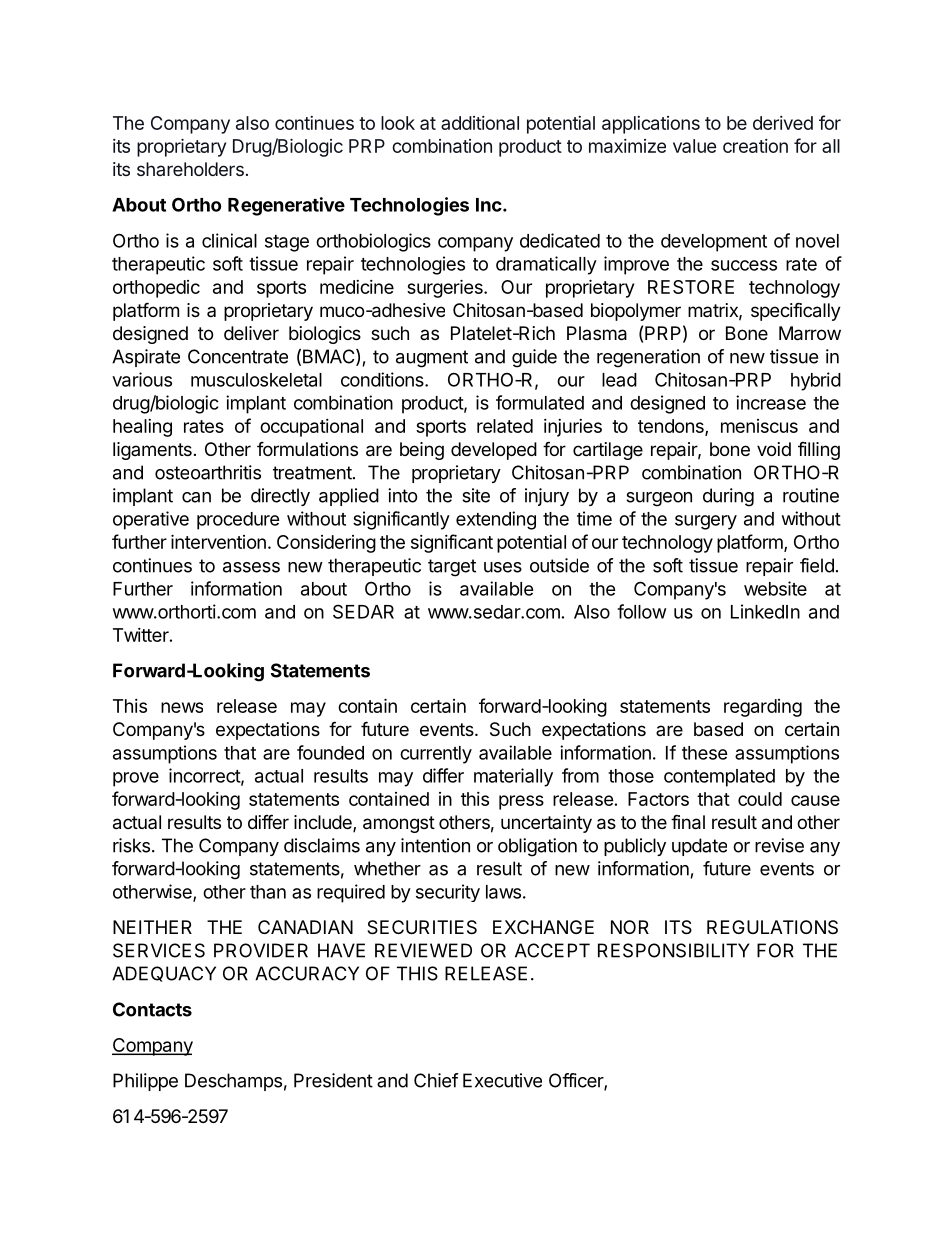  I want to click on developed, so click(494, 451).
